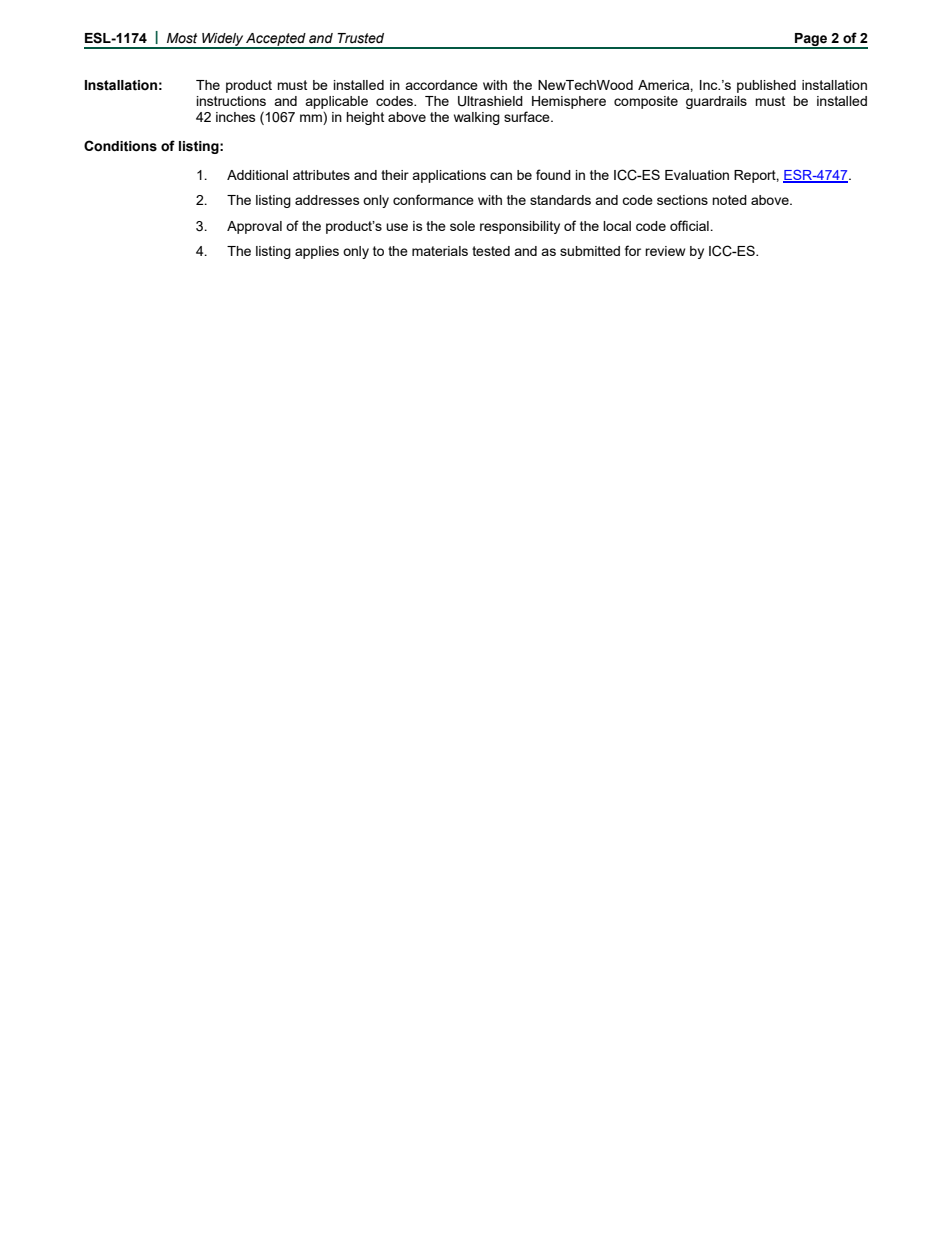 The width and height of the screenshot is (952, 1233). Describe the element at coordinates (811, 40) in the screenshot. I see `Page` at that location.
